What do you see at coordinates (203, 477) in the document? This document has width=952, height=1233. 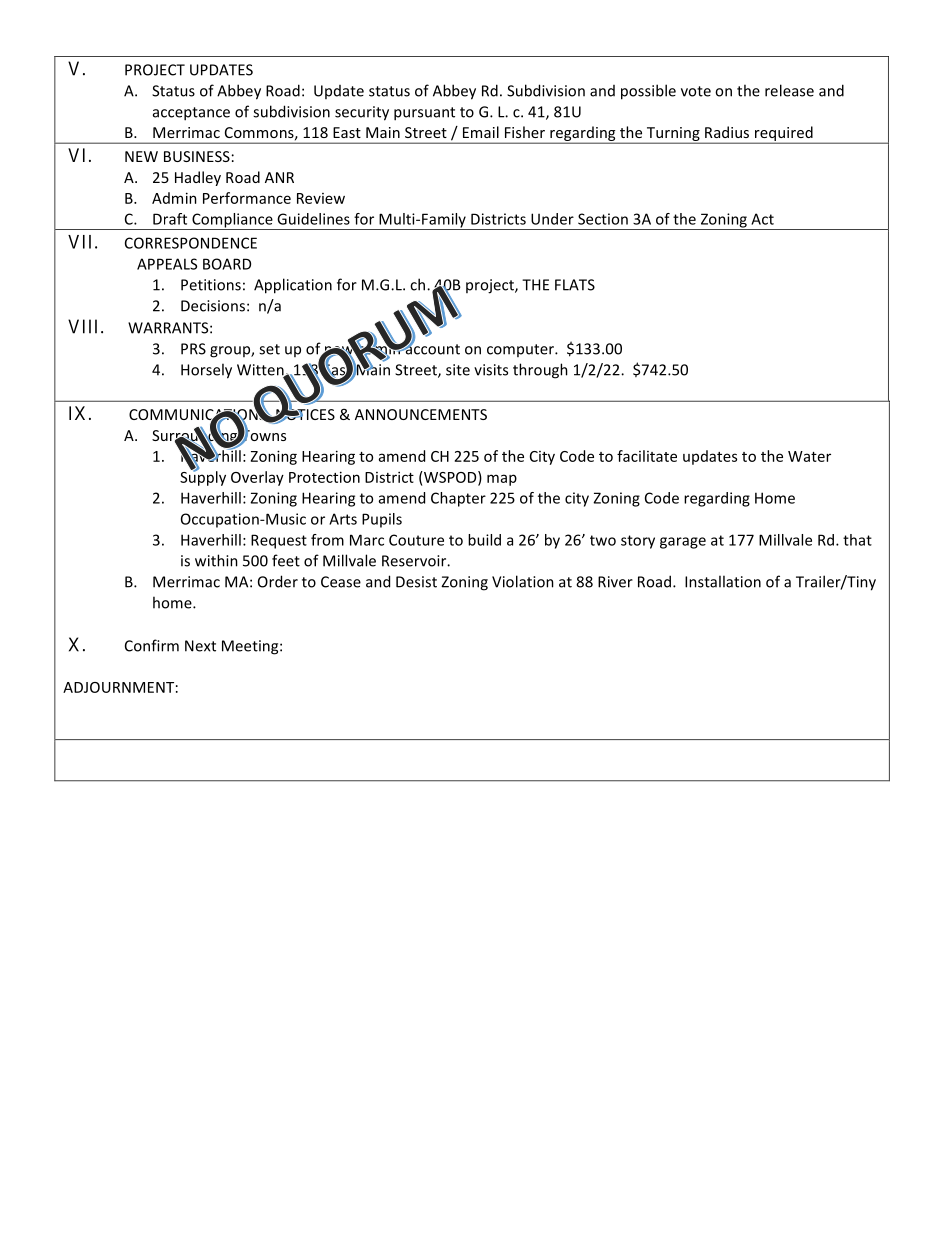 I see `Supply` at bounding box center [203, 477].
